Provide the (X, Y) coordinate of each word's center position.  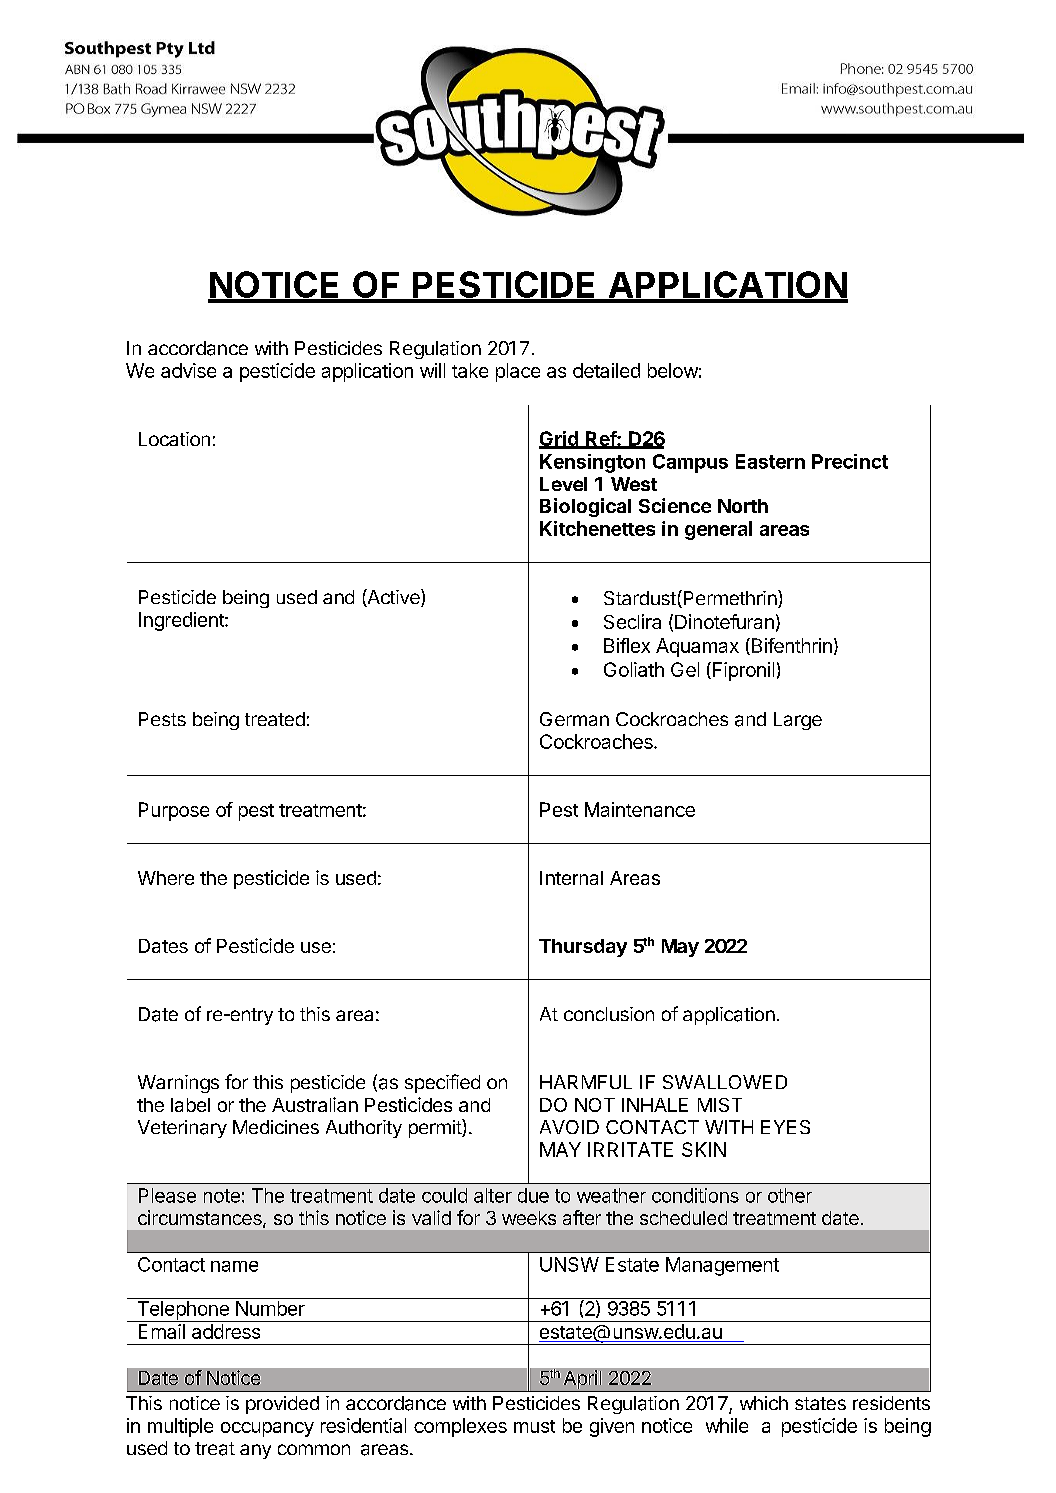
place (518, 372)
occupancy (267, 1429)
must (534, 1426)
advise (188, 370)
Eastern (770, 461)
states (820, 1403)
